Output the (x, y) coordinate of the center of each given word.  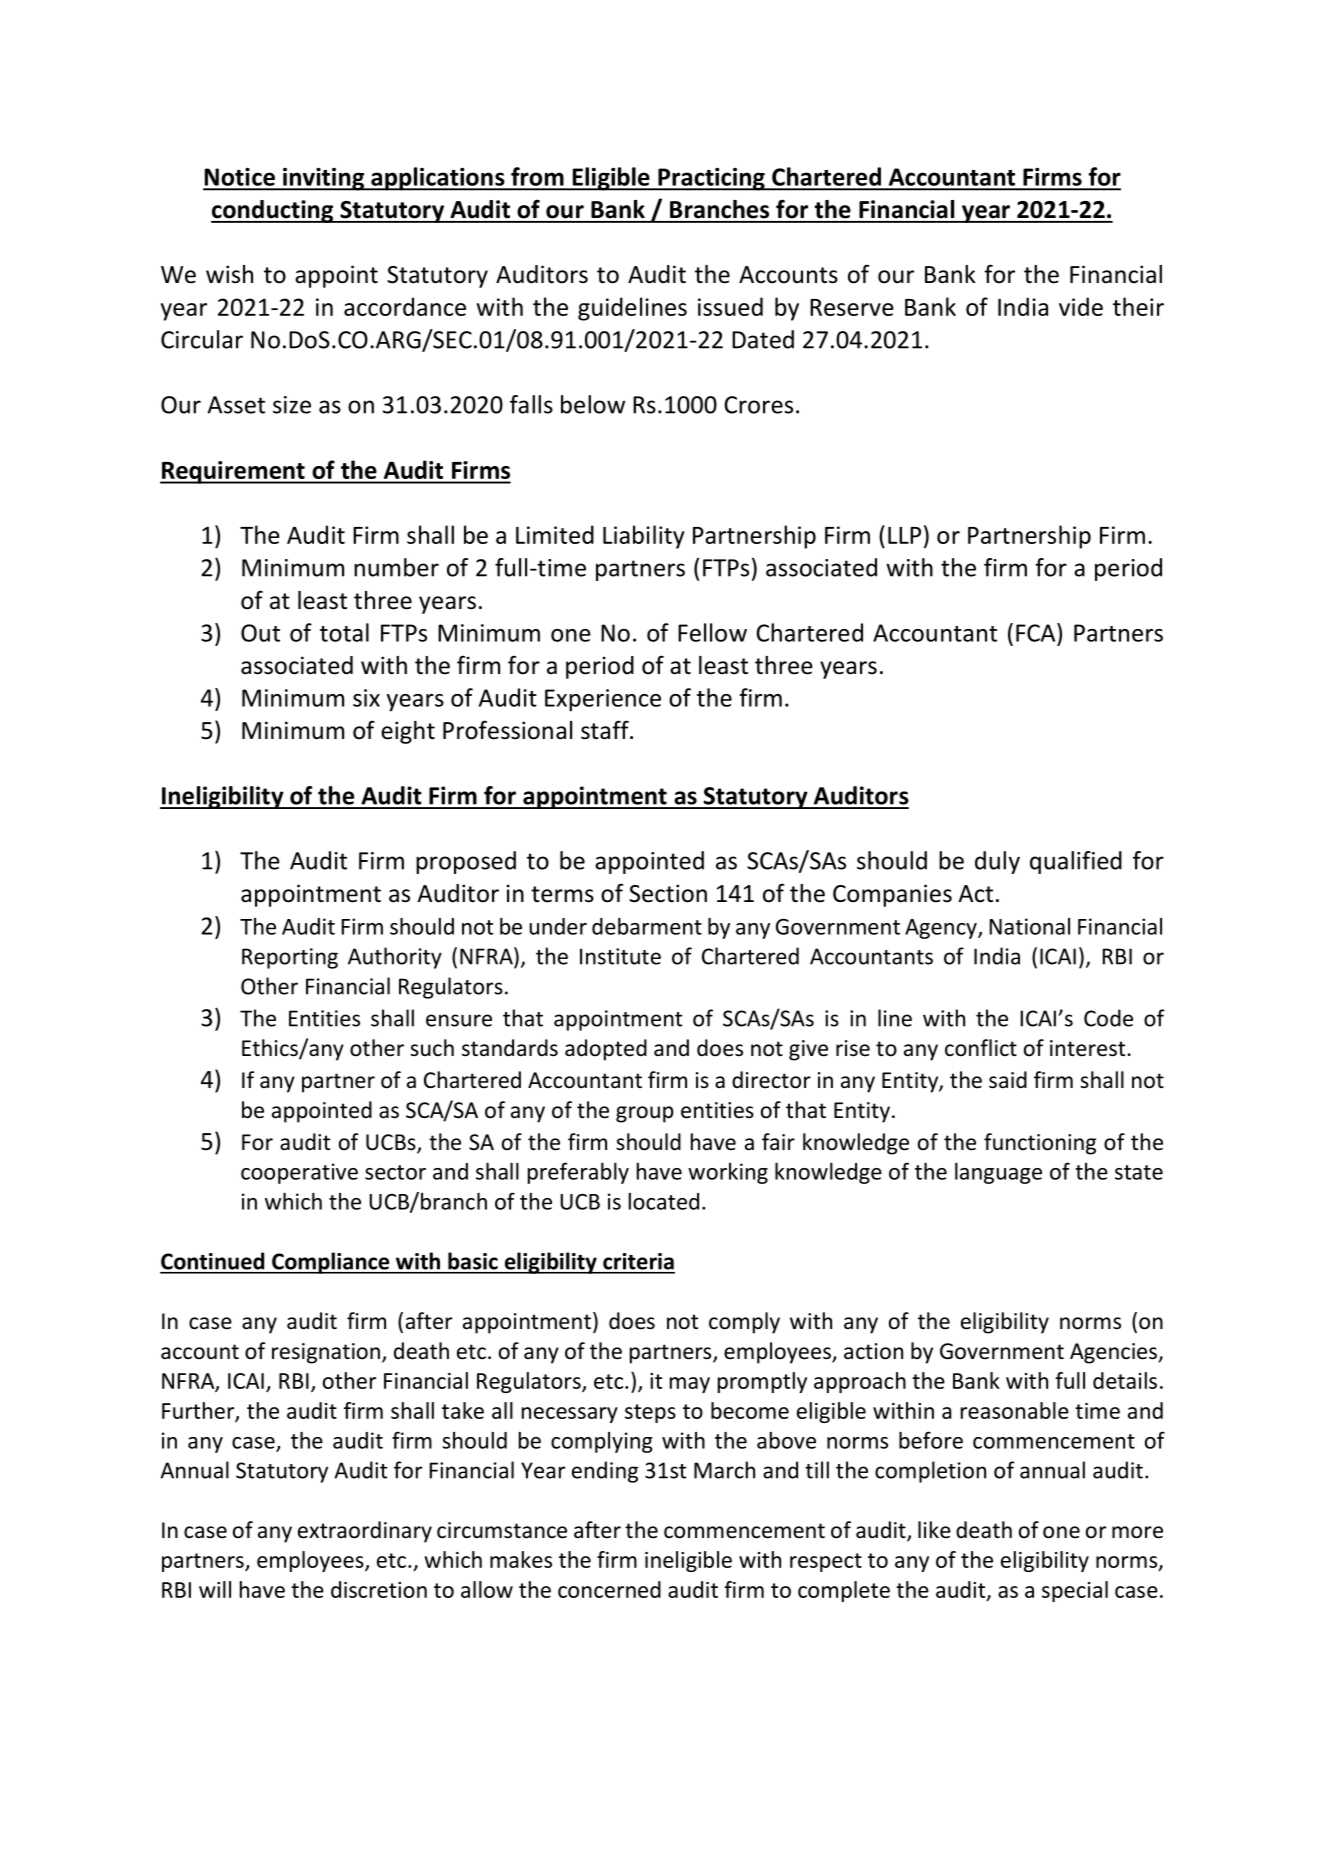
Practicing (711, 179)
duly (997, 862)
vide (1081, 306)
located (664, 1201)
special (1075, 1591)
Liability (644, 537)
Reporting (290, 958)
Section (668, 893)
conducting (273, 211)
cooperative (299, 1173)
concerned (609, 1589)
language (998, 1173)
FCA (1037, 632)
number (396, 567)
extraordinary (365, 1532)
